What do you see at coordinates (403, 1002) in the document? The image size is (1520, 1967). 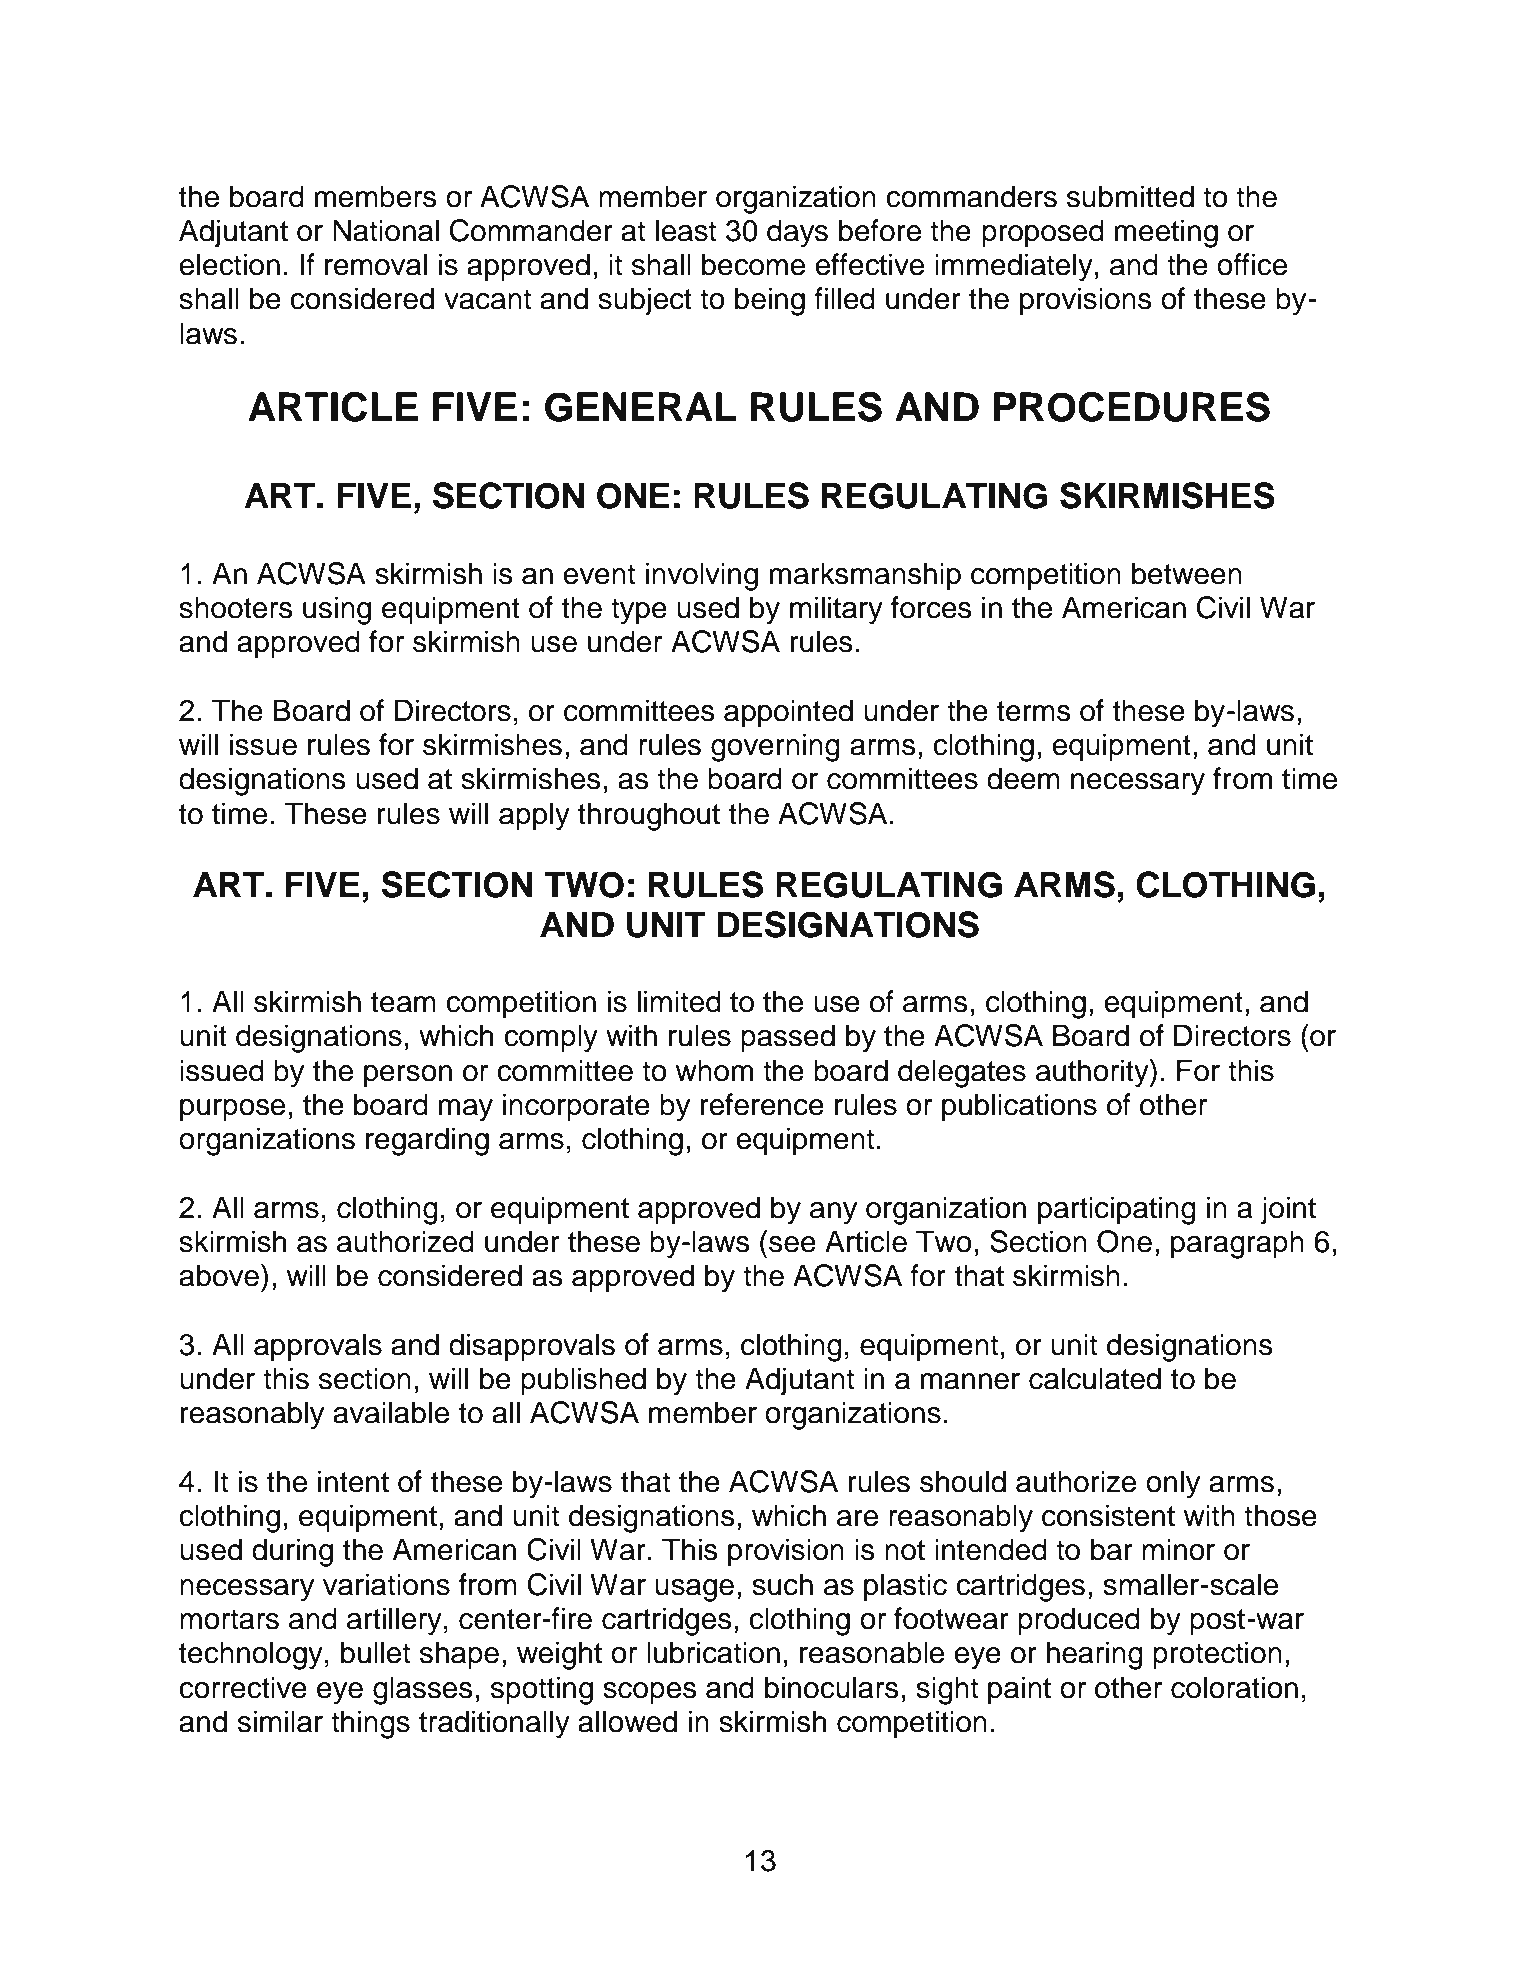 I see `team` at bounding box center [403, 1002].
